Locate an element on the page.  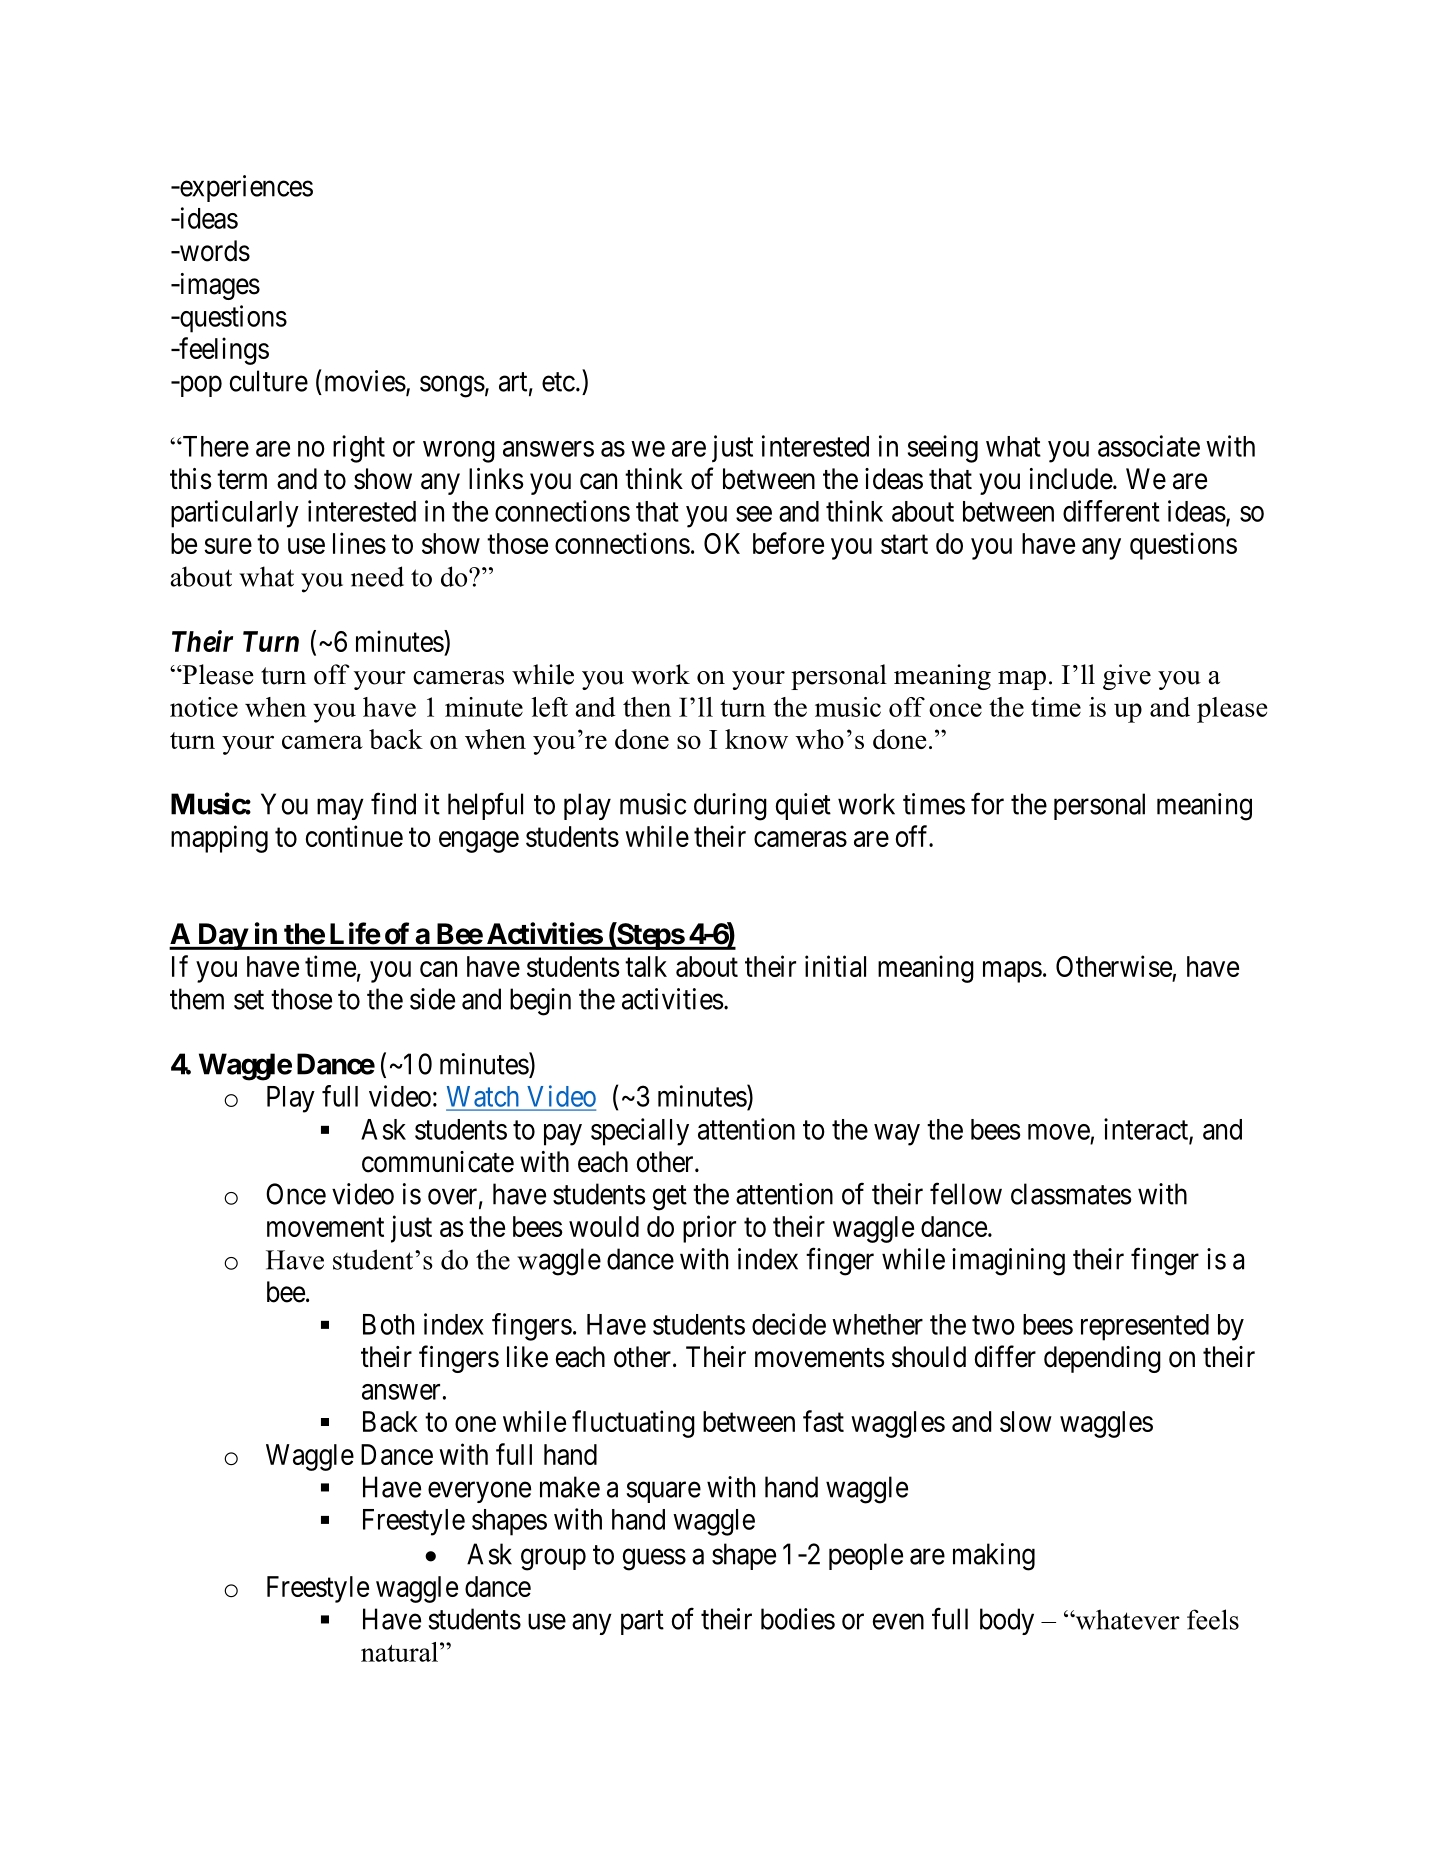
get is located at coordinates (670, 1198).
